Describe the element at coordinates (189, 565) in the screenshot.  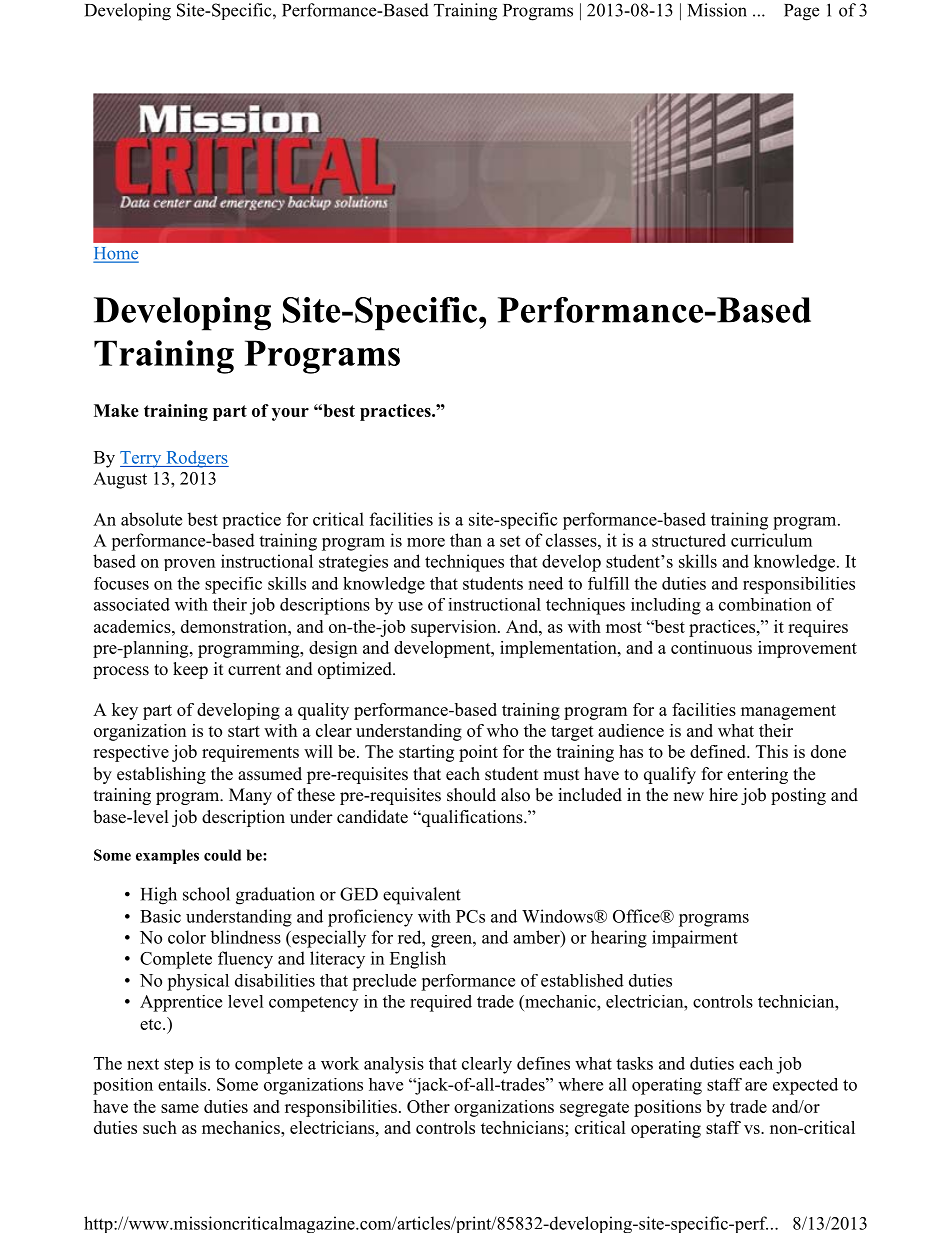
I see `proven` at that location.
